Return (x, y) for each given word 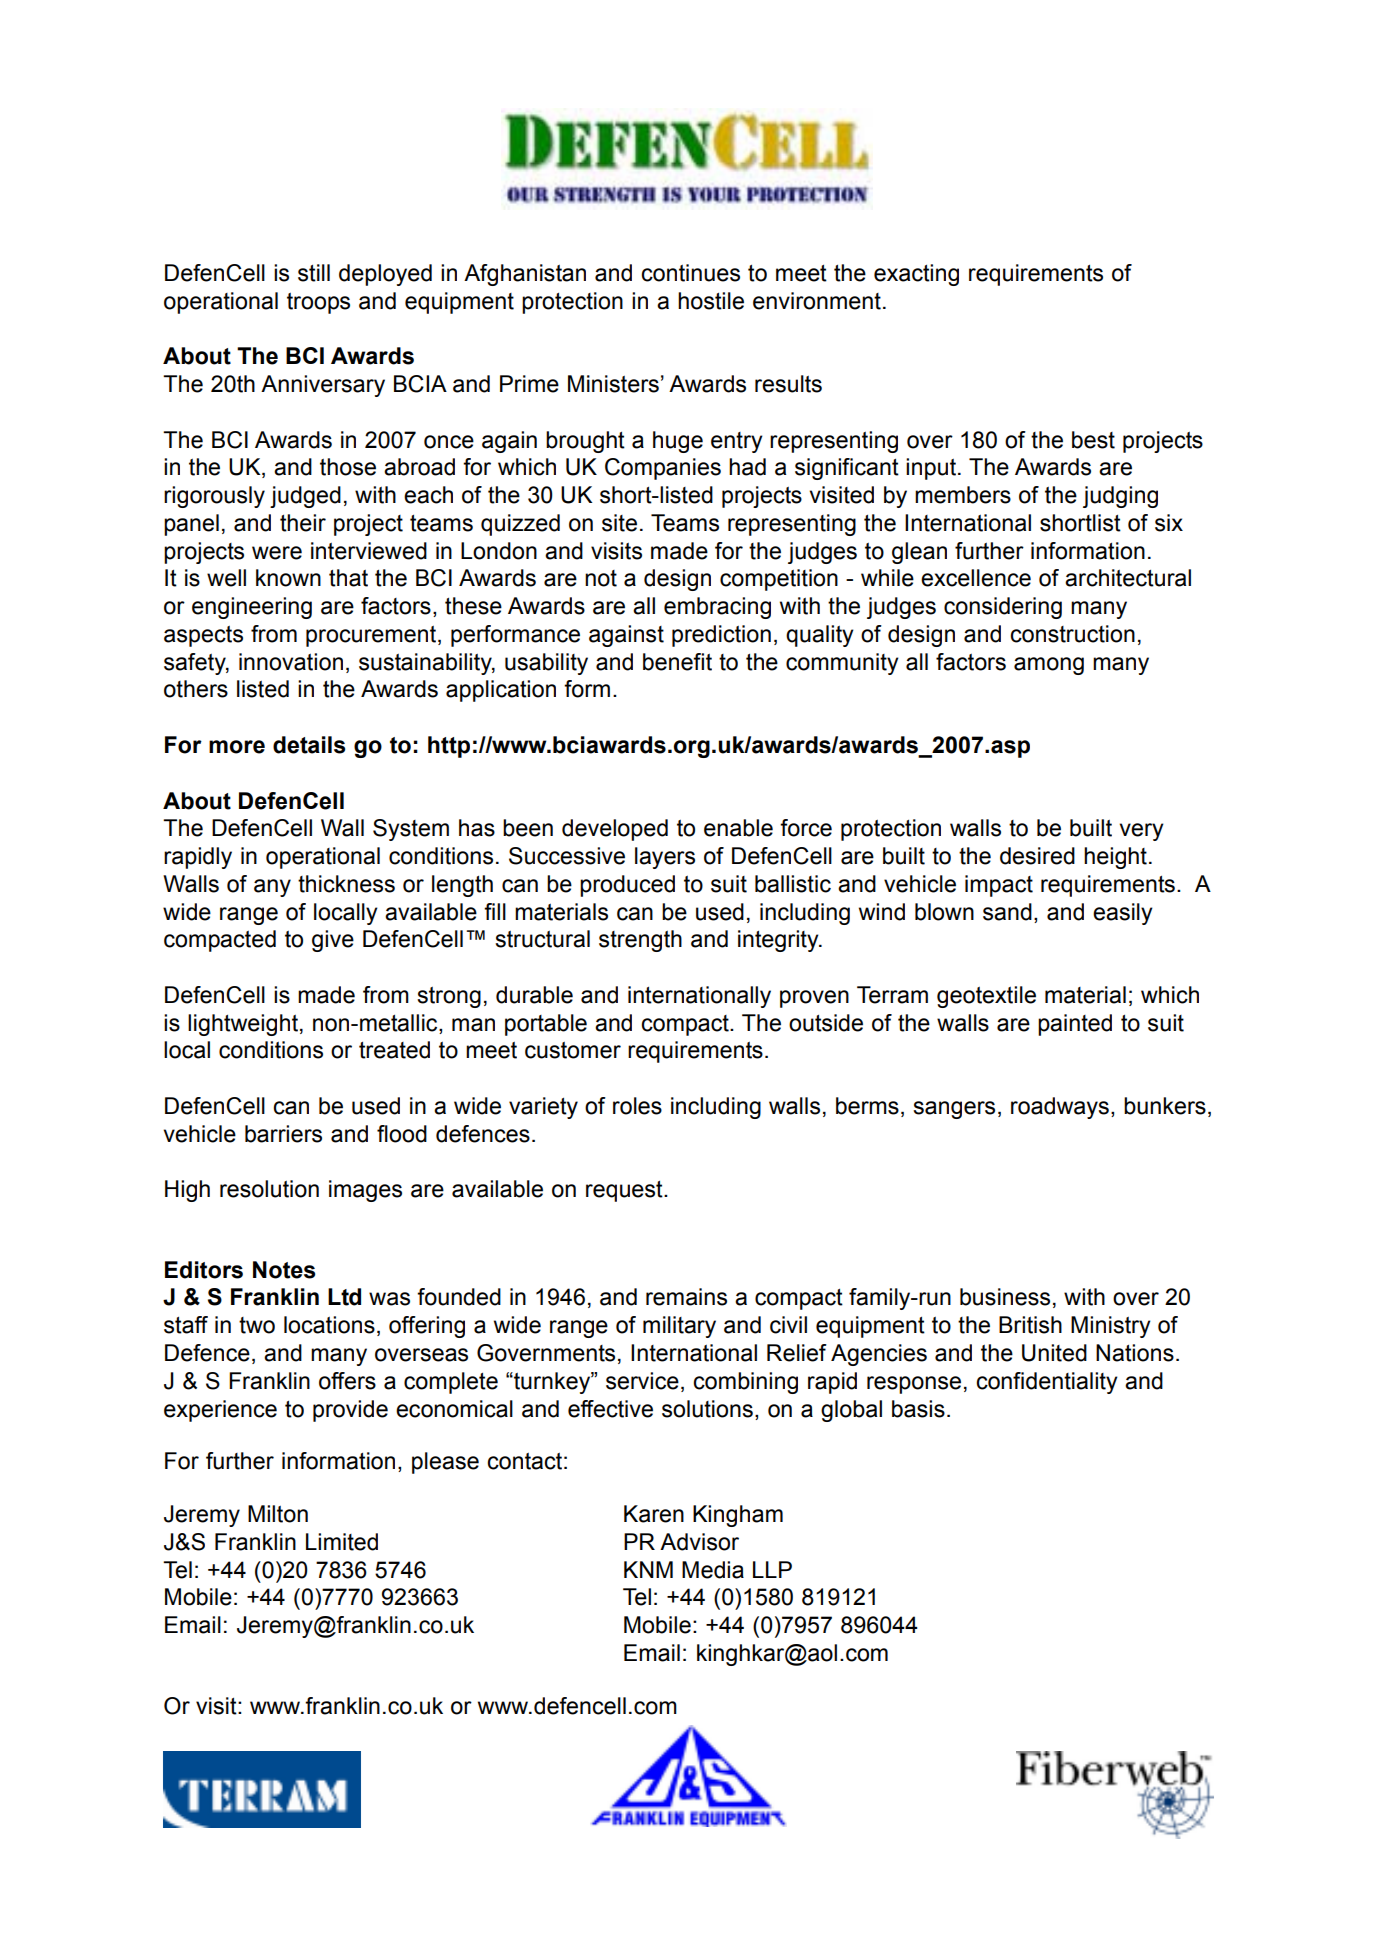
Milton (278, 1514)
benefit (677, 662)
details (309, 745)
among (1049, 666)
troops (318, 303)
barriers (283, 1134)
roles (637, 1106)
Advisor (699, 1542)
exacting (916, 275)
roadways (1060, 1108)
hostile (711, 301)
